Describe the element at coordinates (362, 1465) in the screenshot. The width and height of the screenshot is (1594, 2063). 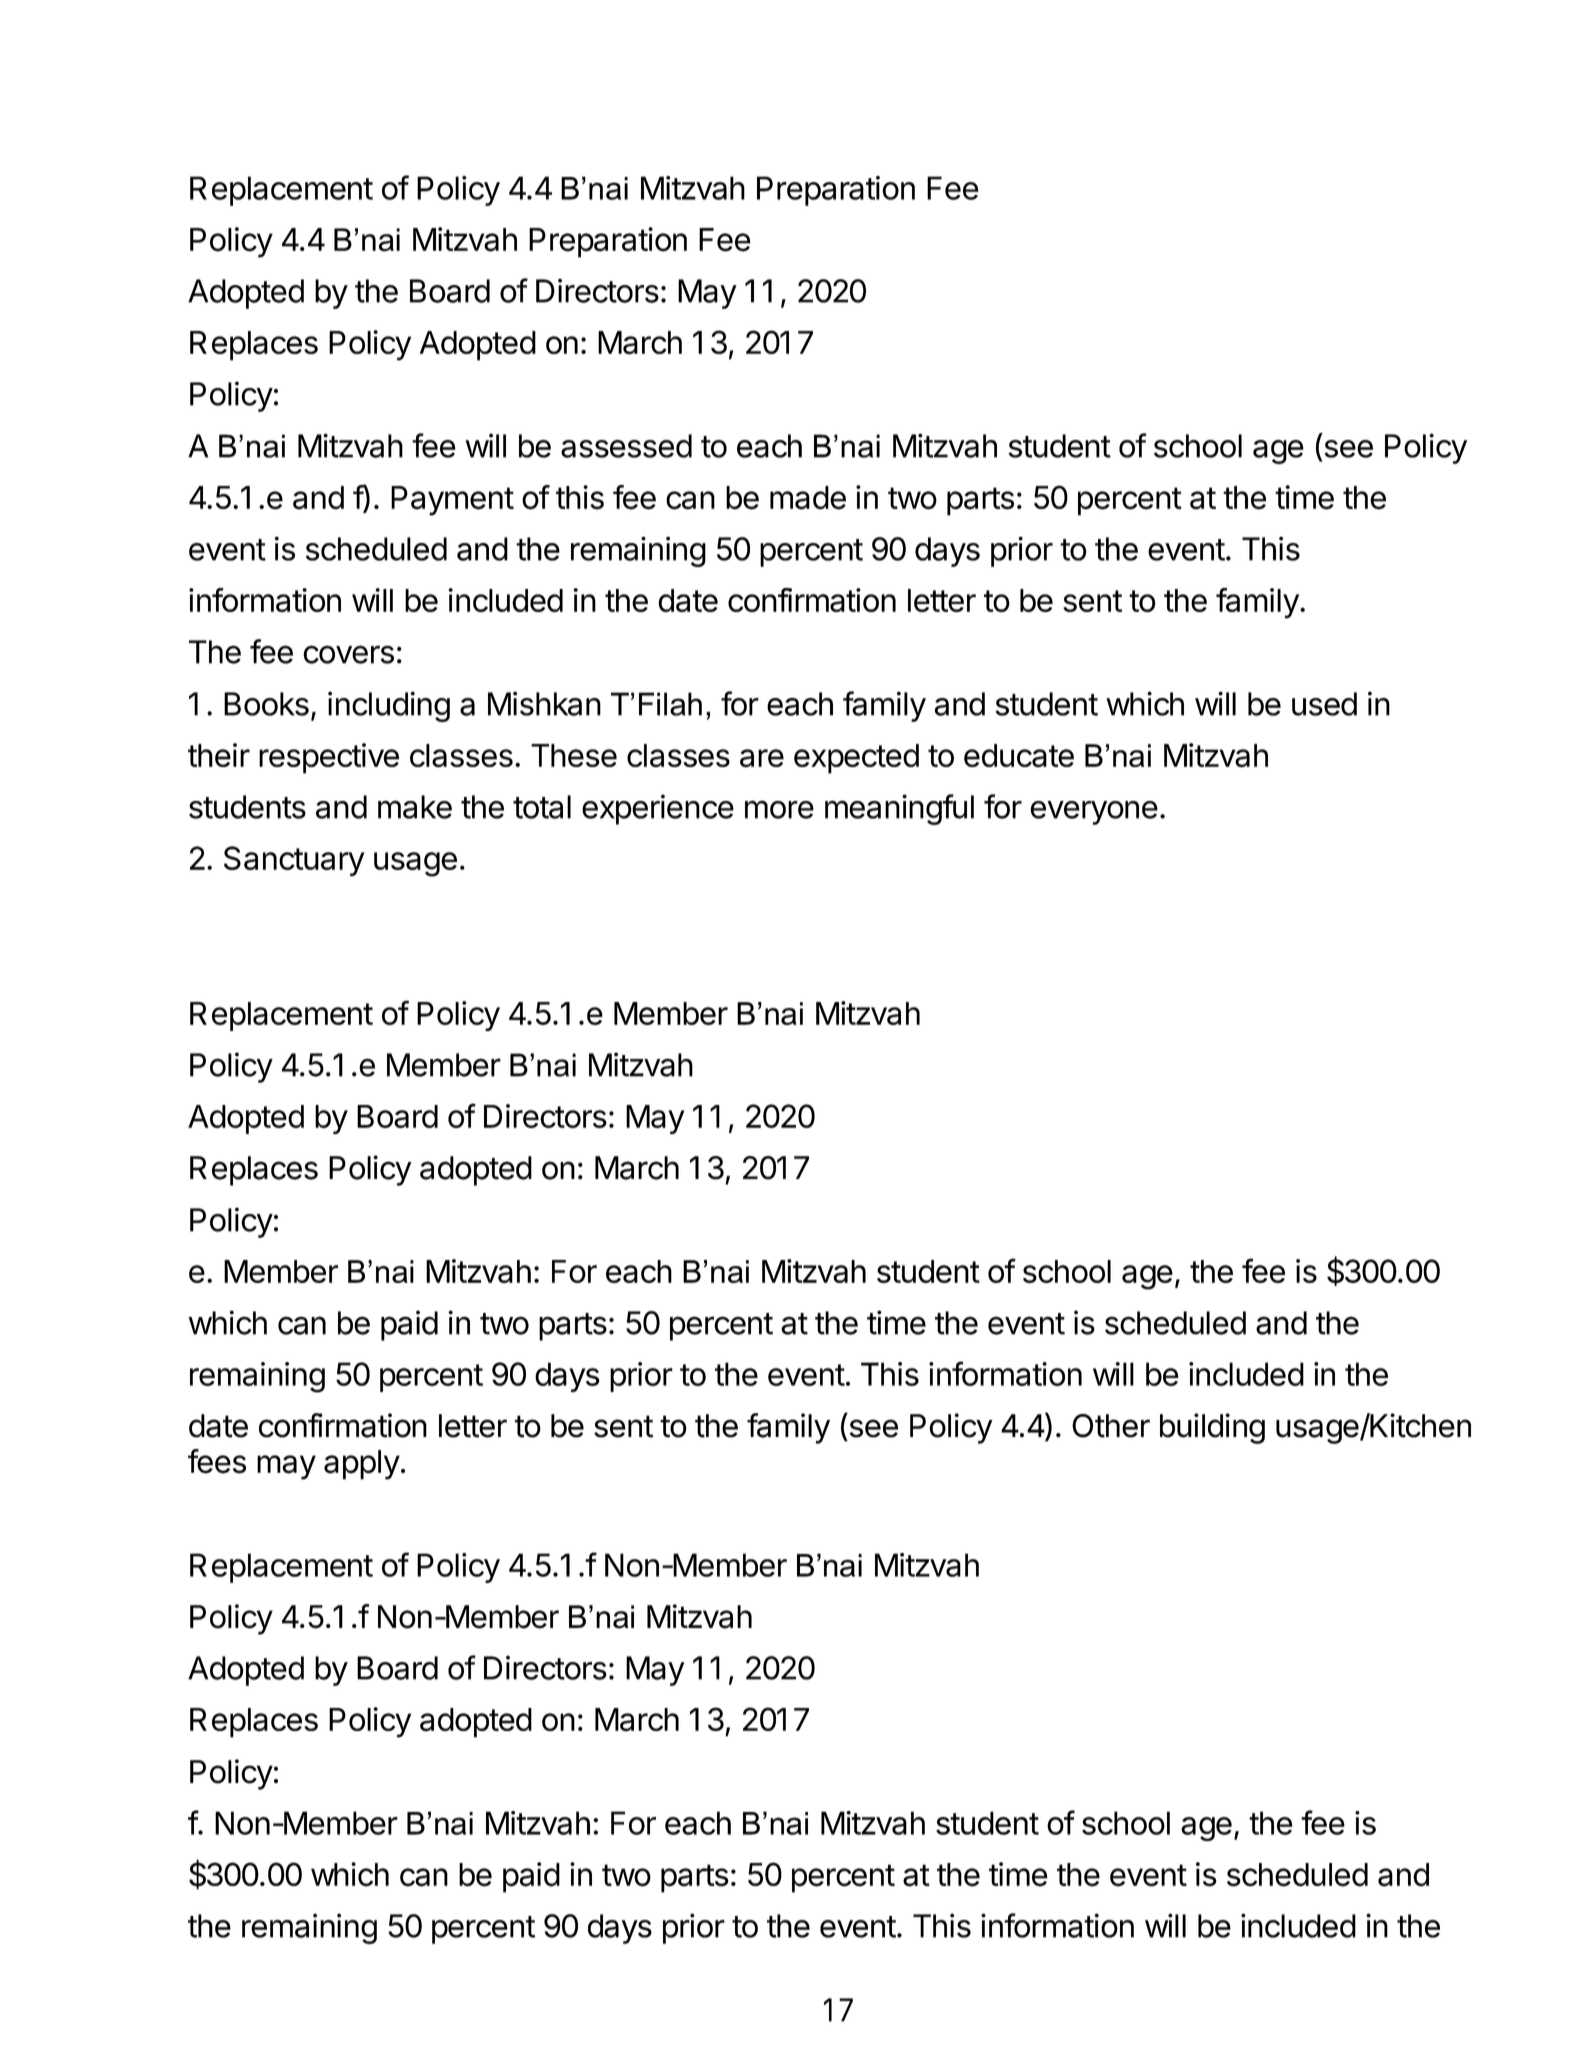
I see `apply` at that location.
